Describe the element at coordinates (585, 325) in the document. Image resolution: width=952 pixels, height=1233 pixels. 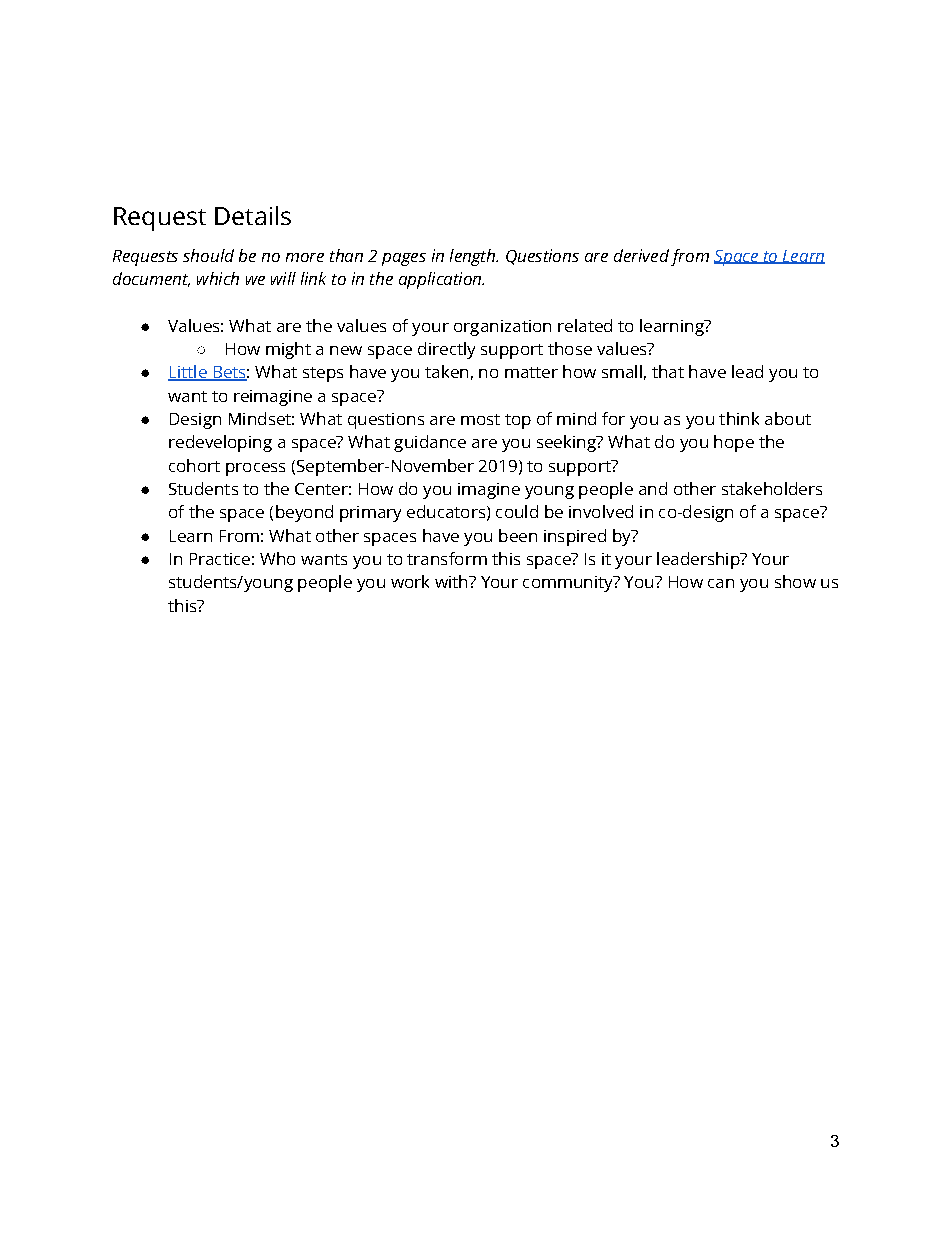
I see `related` at that location.
